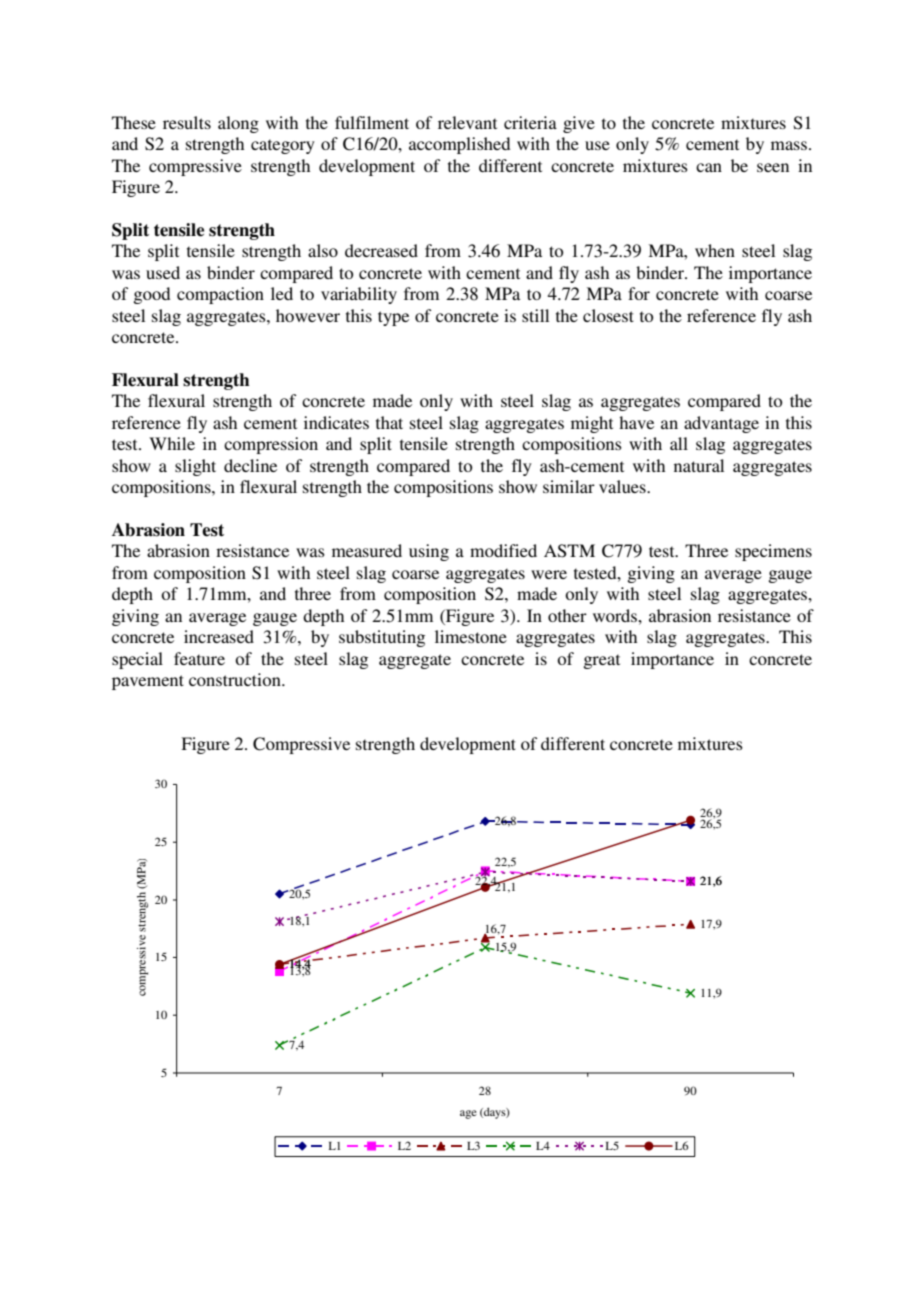 This document has height=1308, width=924. What do you see at coordinates (709, 167) in the document?
I see `can` at bounding box center [709, 167].
